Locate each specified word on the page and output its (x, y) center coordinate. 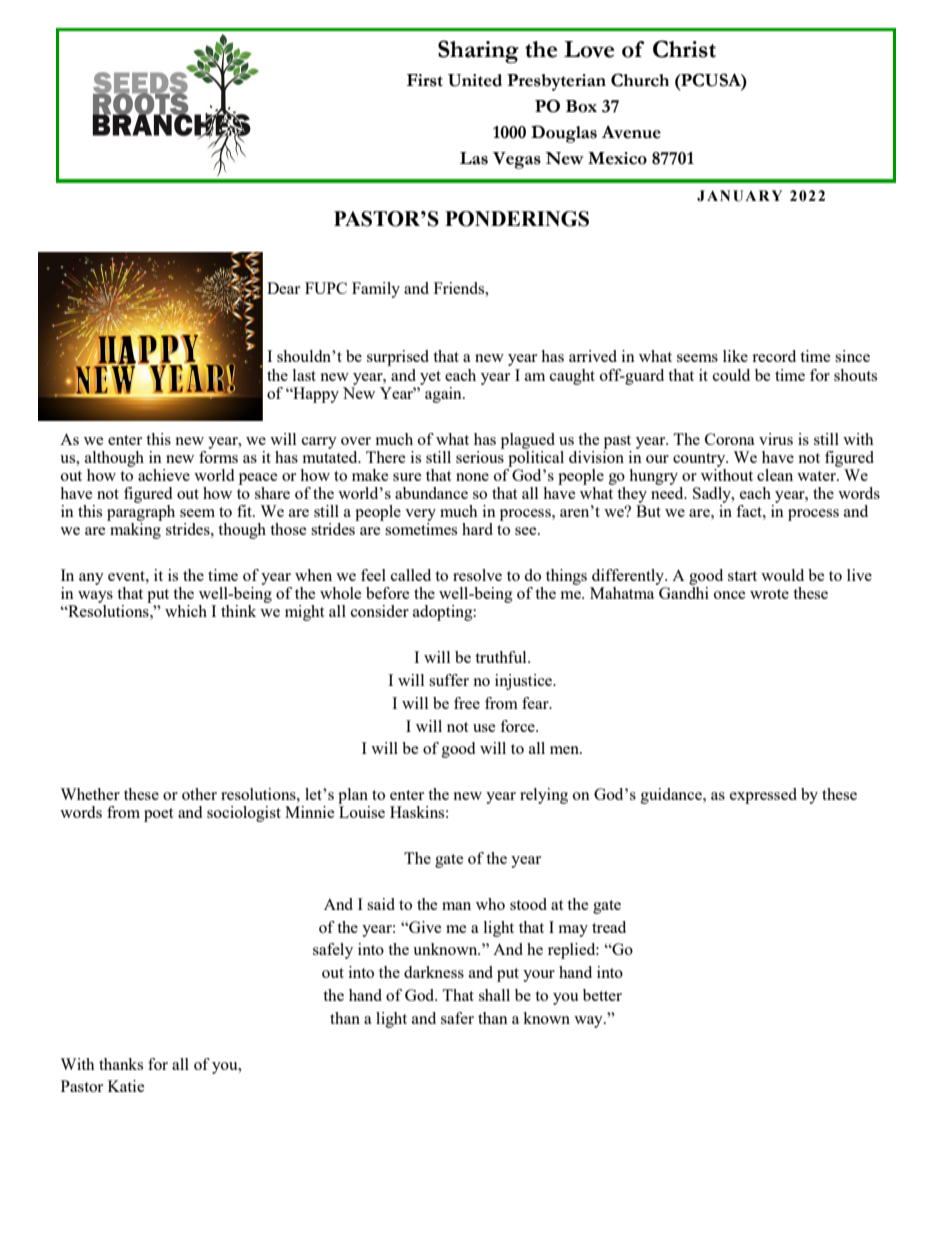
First (425, 80)
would (782, 575)
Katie (126, 1086)
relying (544, 796)
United (475, 80)
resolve (477, 575)
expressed (763, 796)
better (602, 995)
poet (158, 815)
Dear (283, 288)
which (186, 611)
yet (430, 378)
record (774, 356)
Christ (684, 49)
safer (457, 1018)
